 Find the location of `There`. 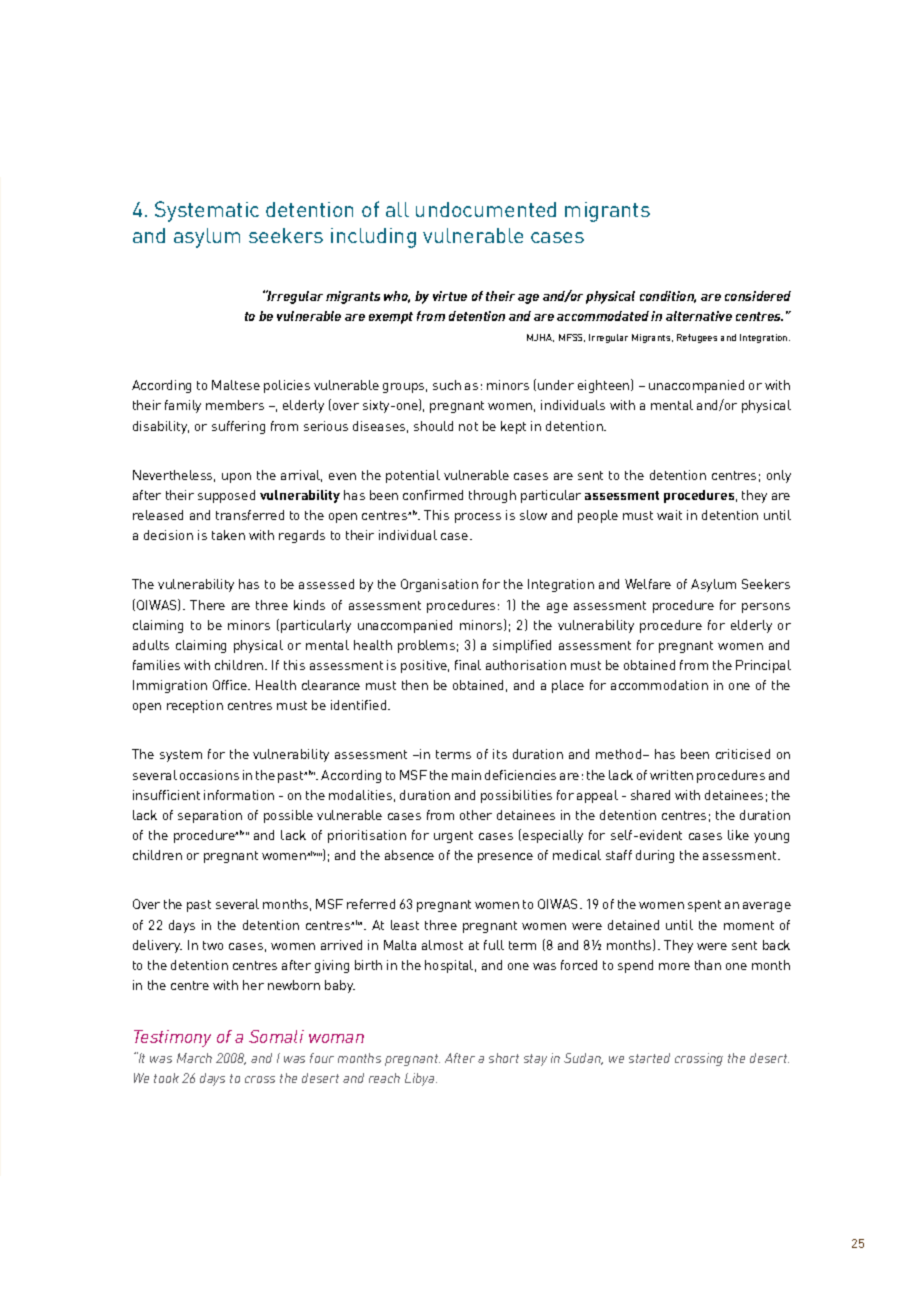

There is located at coordinates (207, 605).
